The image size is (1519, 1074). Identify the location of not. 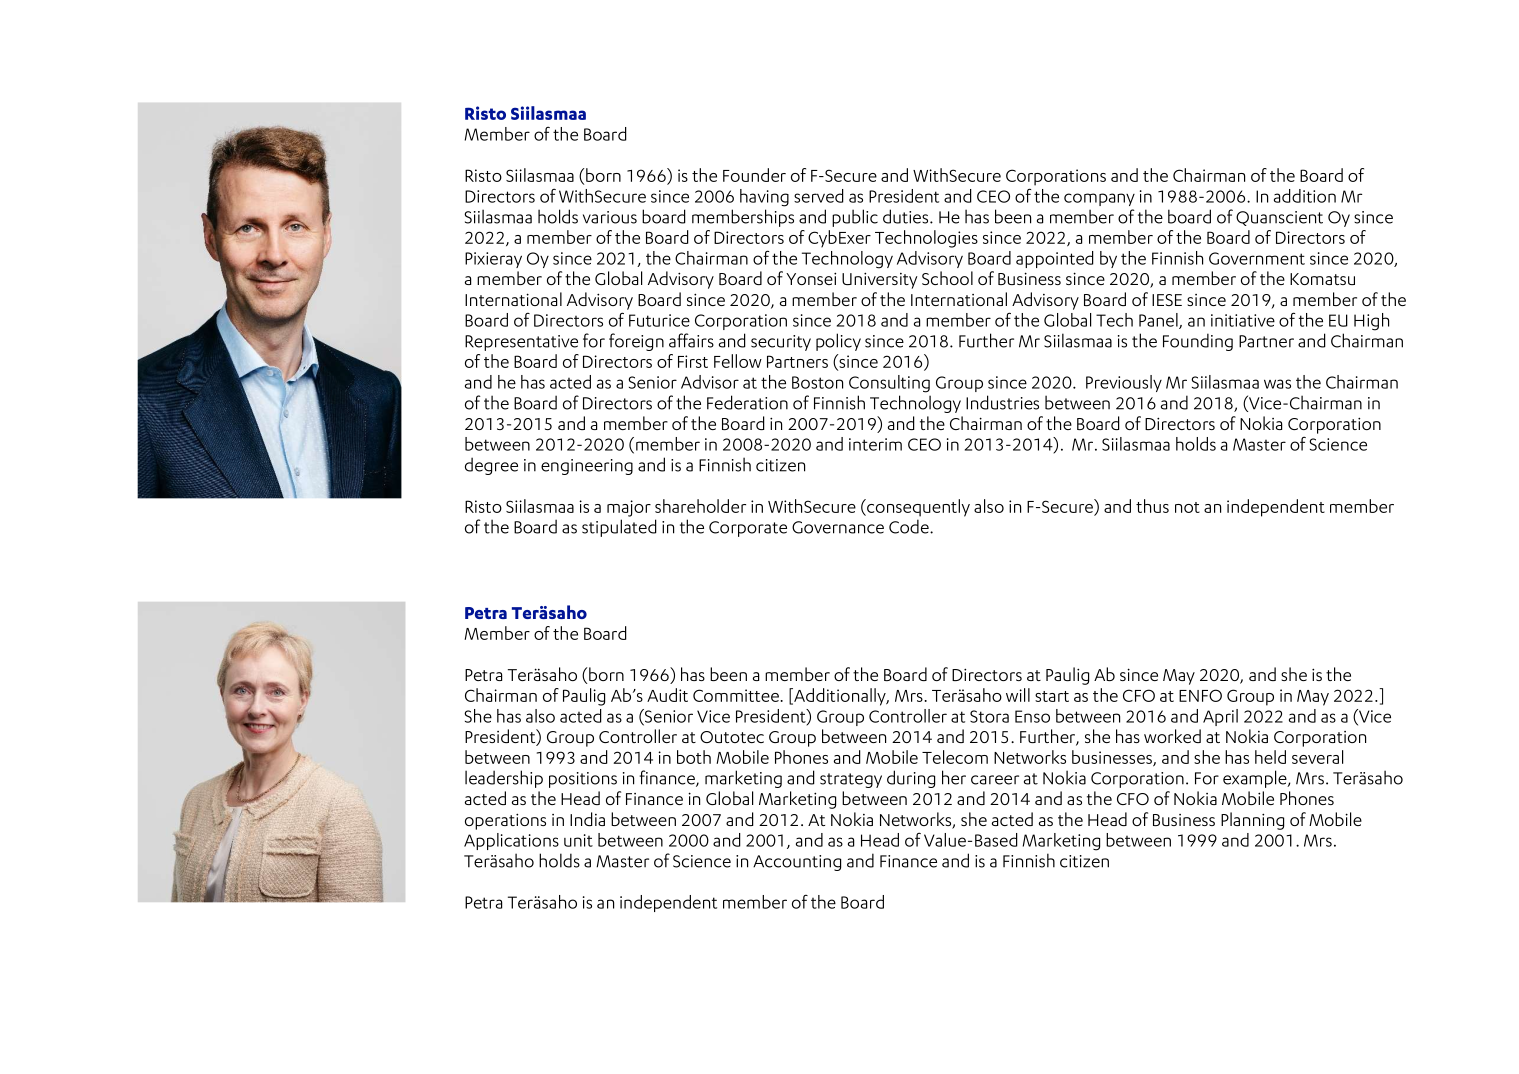
(1187, 507).
